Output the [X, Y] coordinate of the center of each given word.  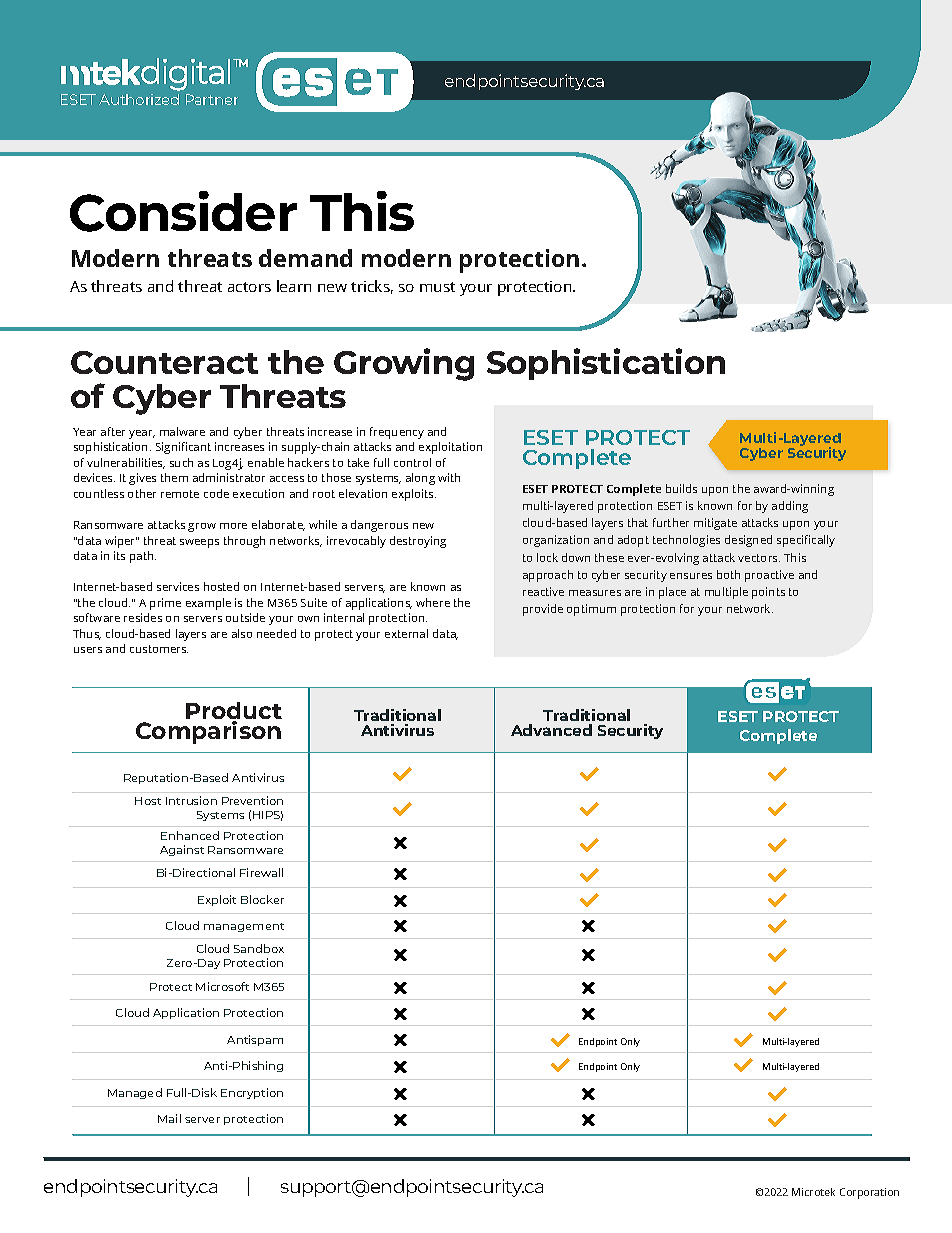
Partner [212, 99]
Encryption [252, 1093]
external [406, 633]
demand [305, 258]
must [437, 287]
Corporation [869, 1193]
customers [159, 649]
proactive [769, 576]
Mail [169, 1118]
